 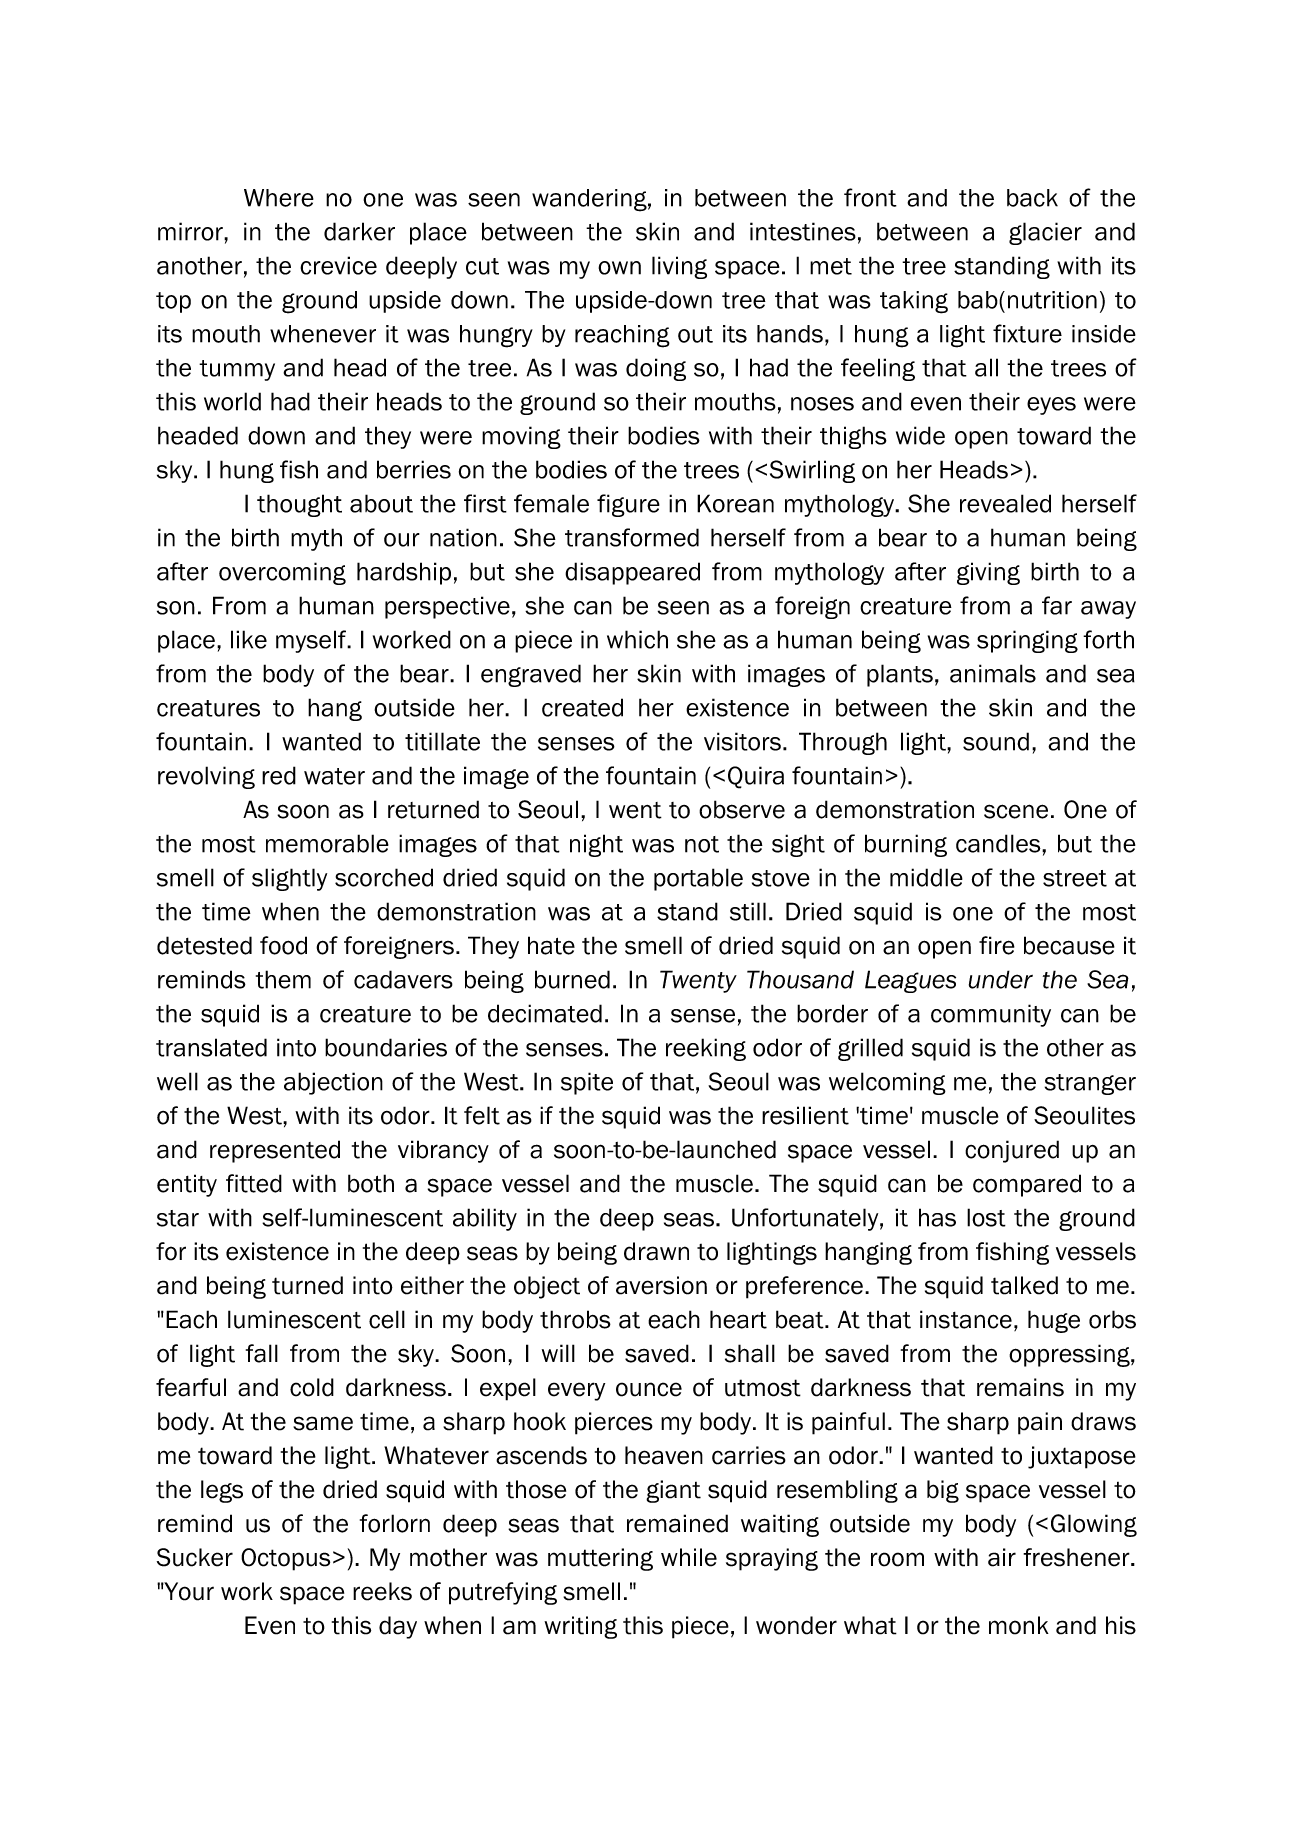 I want to click on portable, so click(x=698, y=879).
